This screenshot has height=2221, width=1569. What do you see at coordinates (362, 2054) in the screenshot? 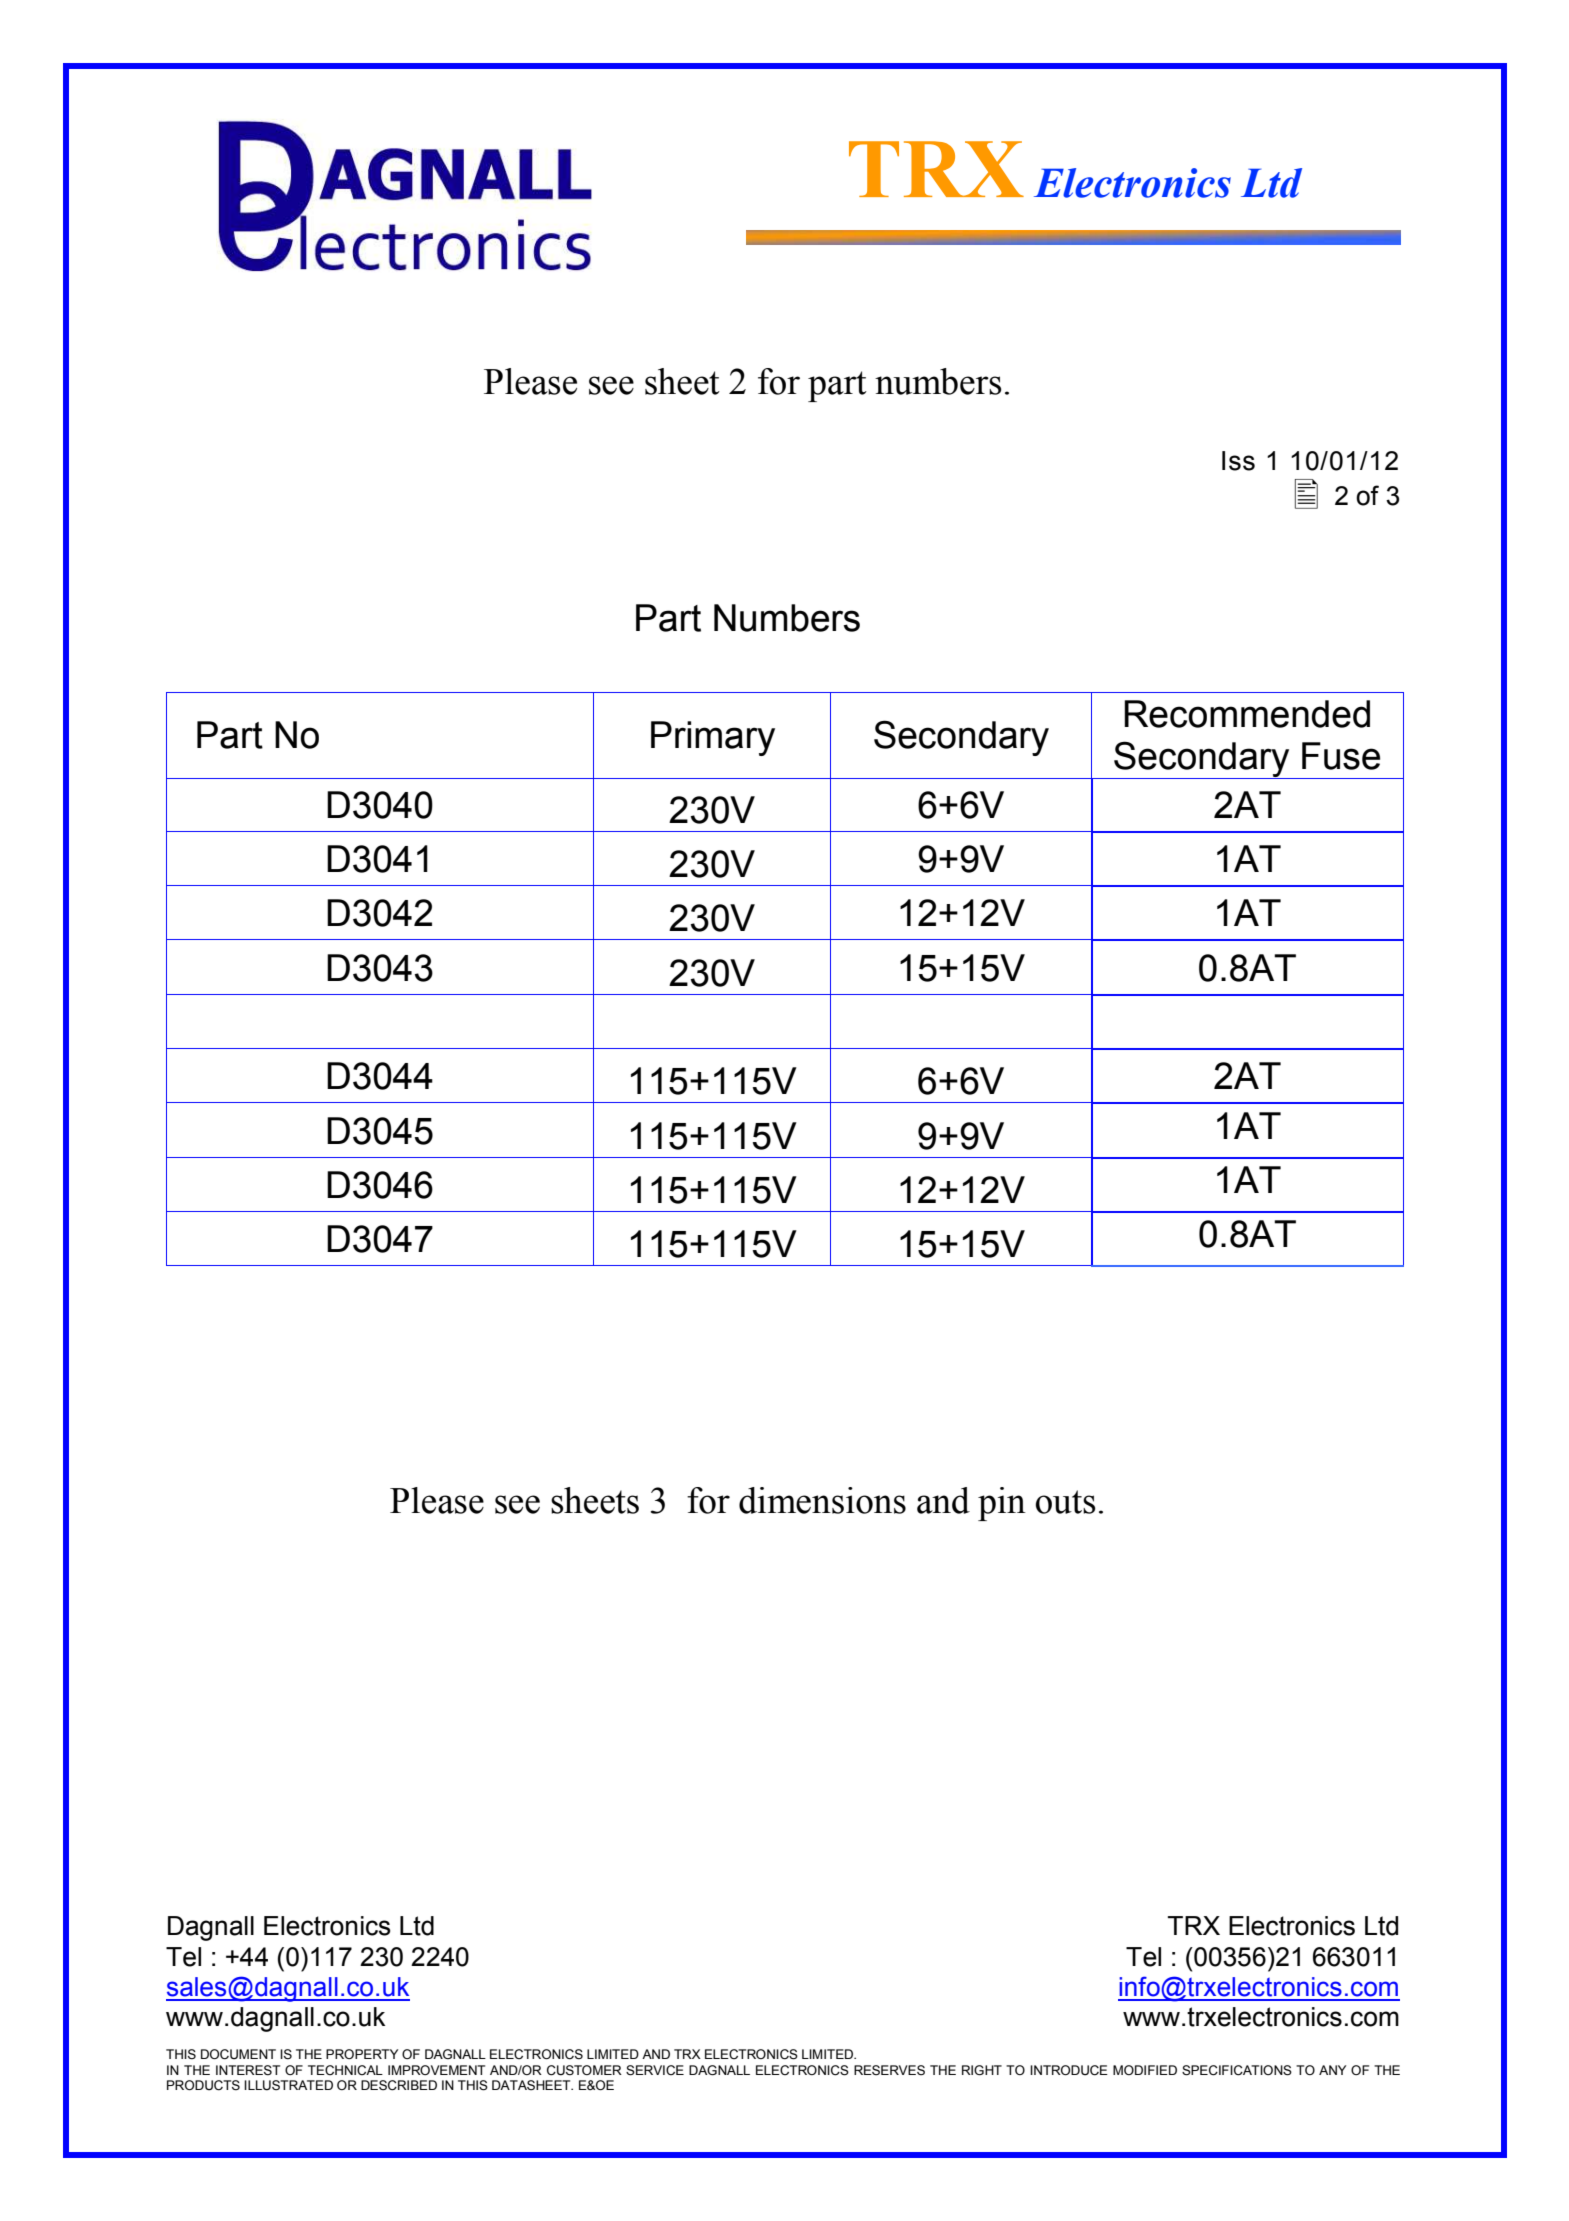
I see `PROPERTY` at bounding box center [362, 2054].
